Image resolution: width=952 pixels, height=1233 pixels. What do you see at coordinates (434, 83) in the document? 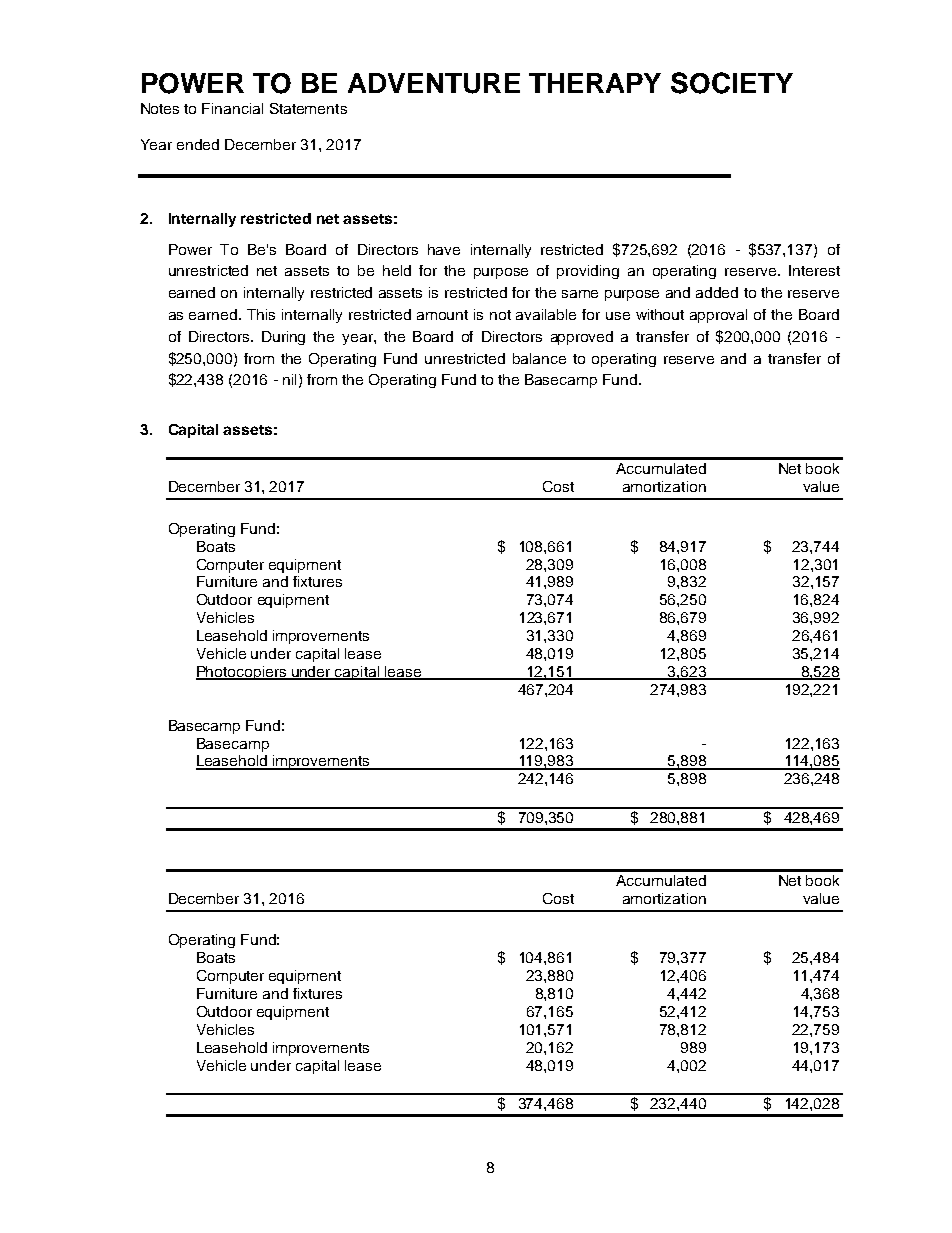
I see `ADVENTURE` at bounding box center [434, 83].
